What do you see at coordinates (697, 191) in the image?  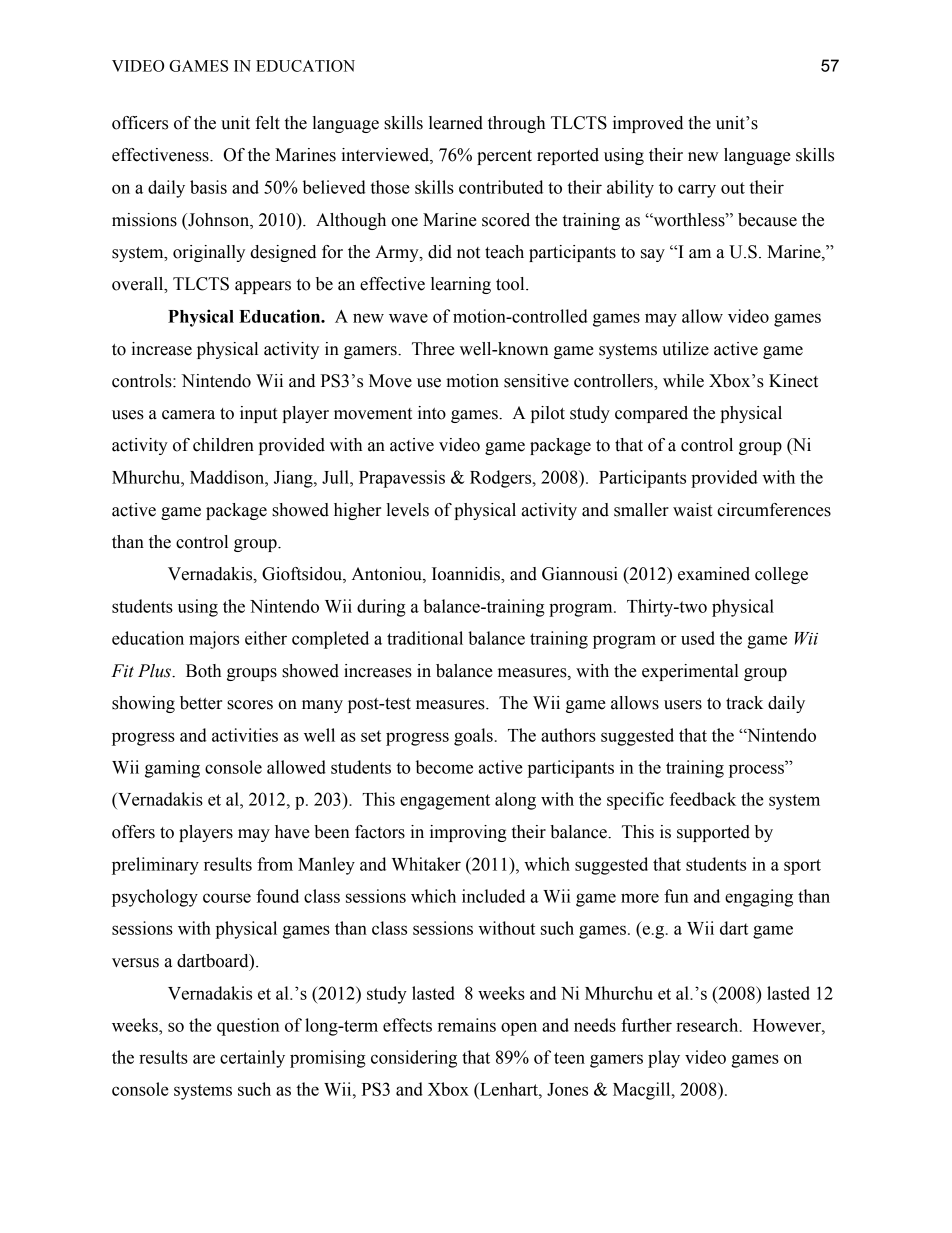 I see `carry` at bounding box center [697, 191].
